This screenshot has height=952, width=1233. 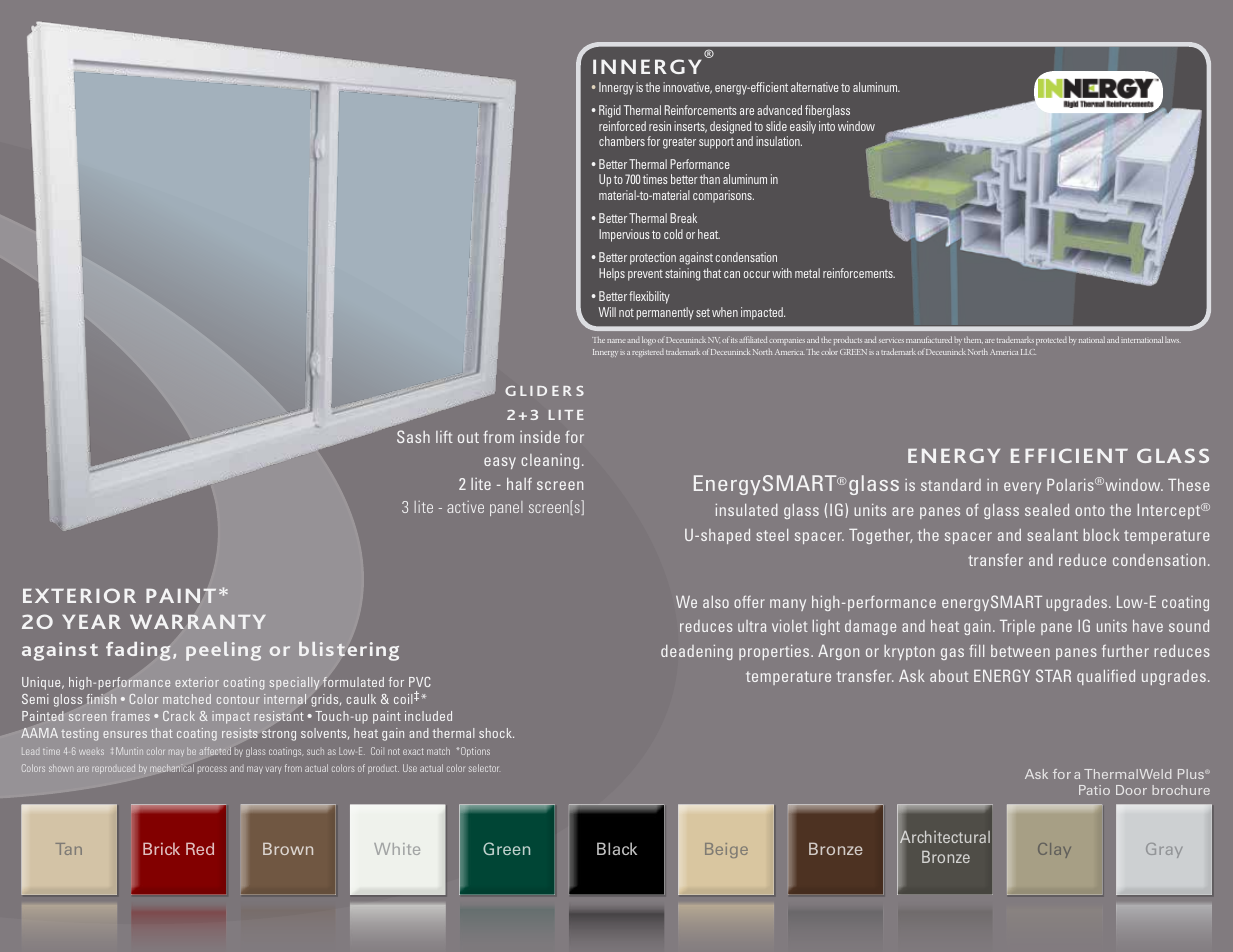 What do you see at coordinates (622, 126) in the screenshot?
I see `reinforced` at bounding box center [622, 126].
